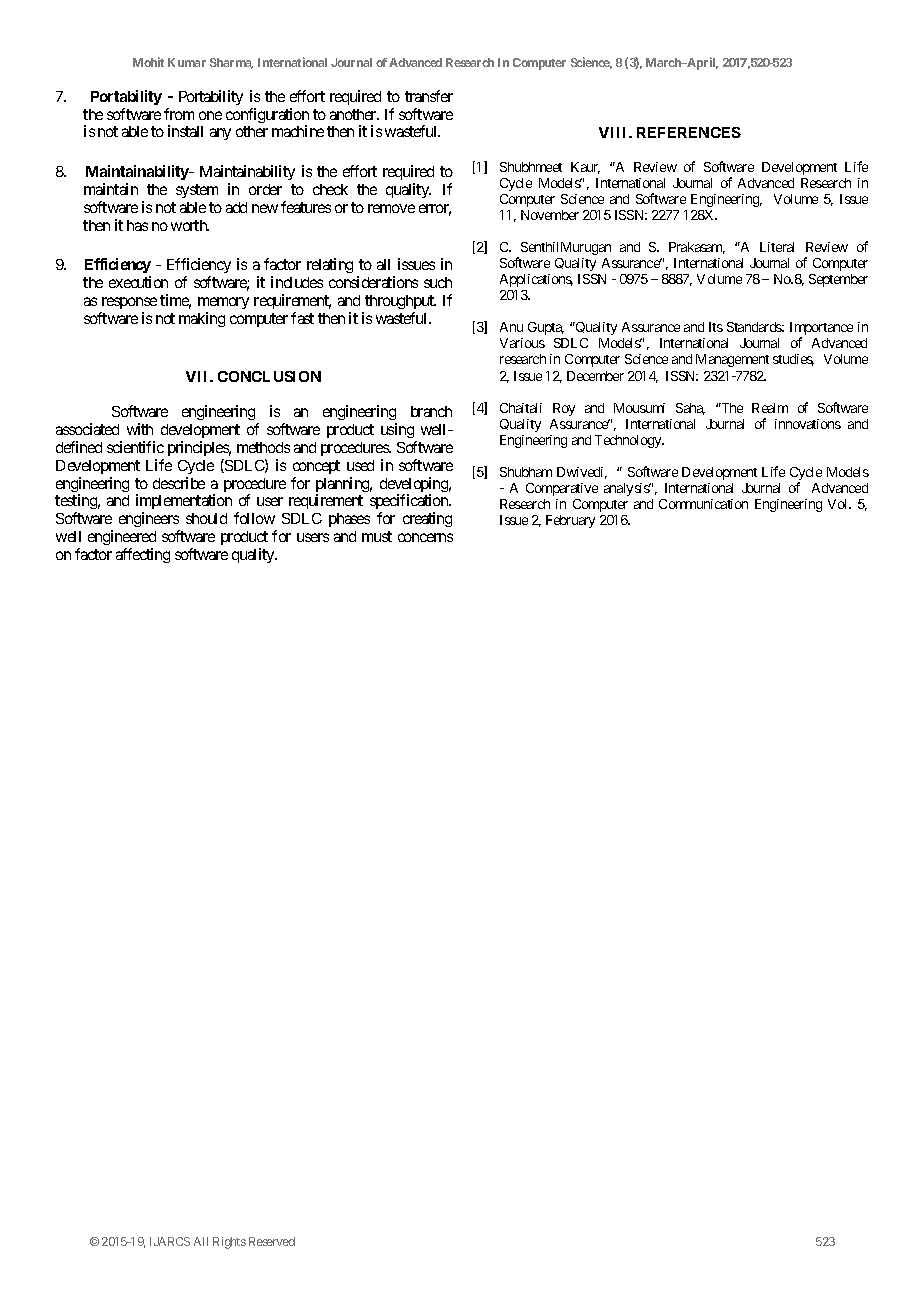  Describe the element at coordinates (526, 472) in the screenshot. I see `Shubham` at that location.
